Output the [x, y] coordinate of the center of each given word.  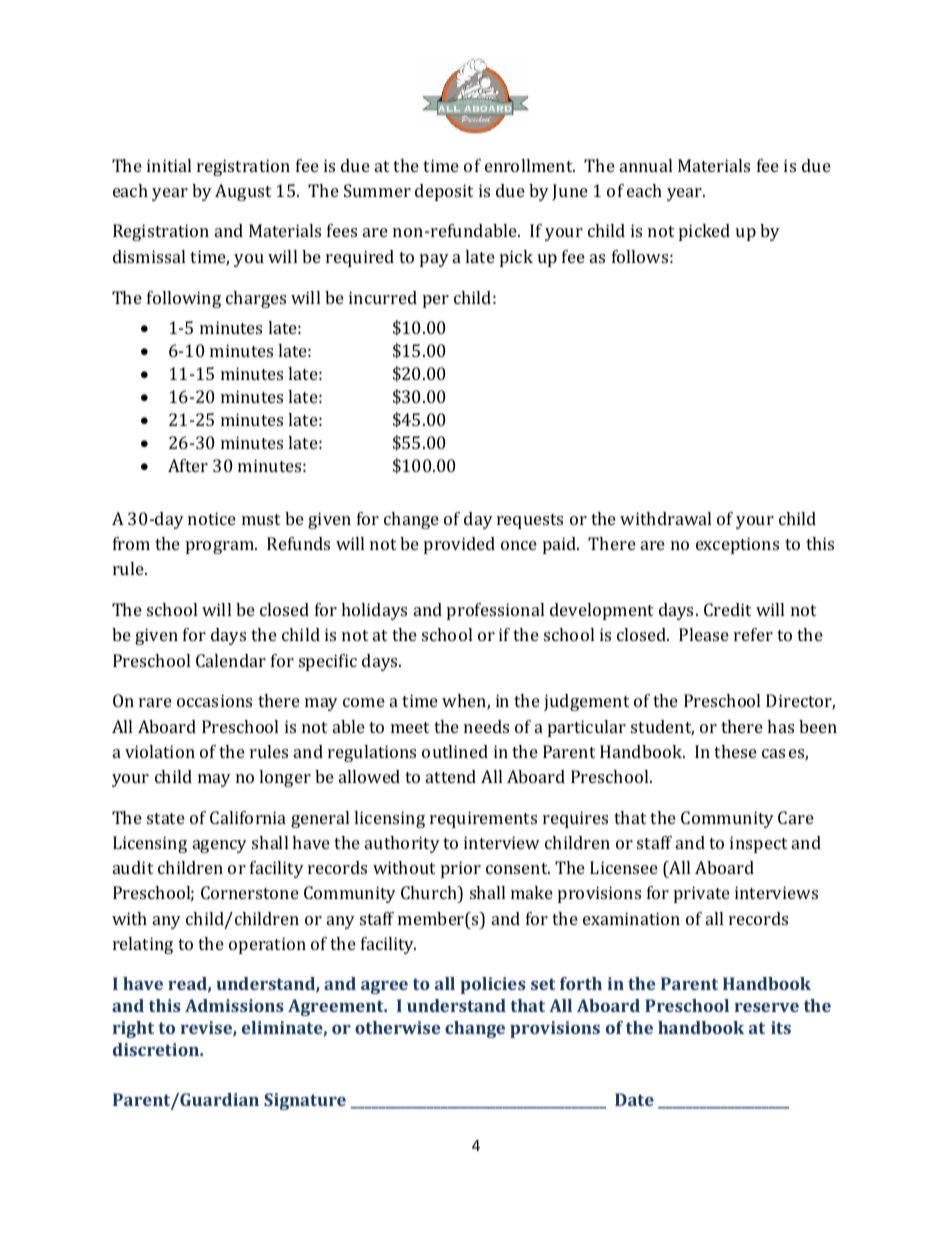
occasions [214, 700]
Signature [305, 1101]
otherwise [397, 1027]
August [243, 192]
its [781, 1027]
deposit [444, 192]
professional [495, 611]
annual [646, 165]
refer [753, 634]
